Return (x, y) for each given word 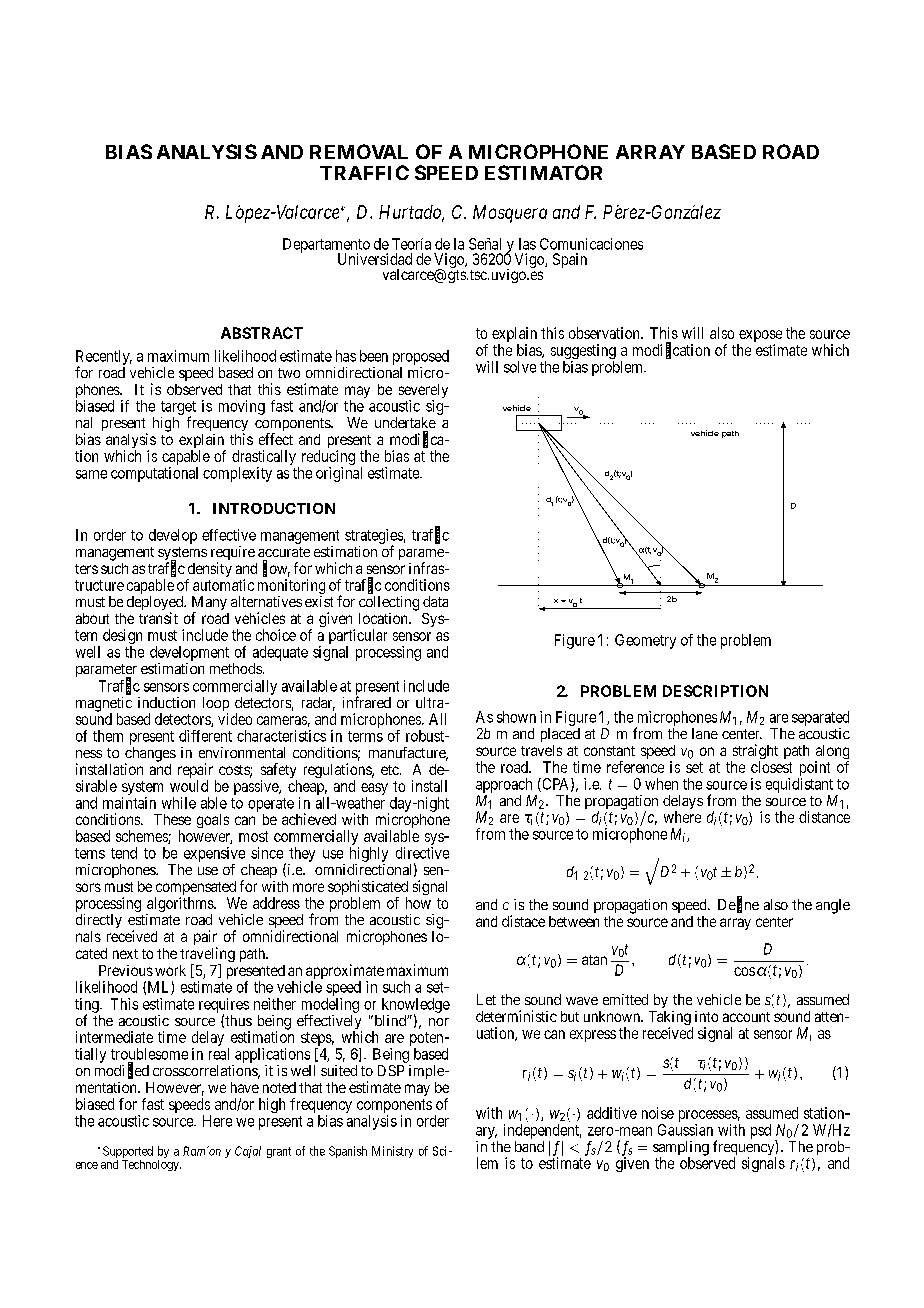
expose (759, 337)
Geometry (645, 641)
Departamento (326, 246)
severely (423, 392)
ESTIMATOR (543, 172)
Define (738, 905)
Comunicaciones (591, 244)
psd (761, 1131)
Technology (151, 1165)
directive (422, 853)
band (529, 1146)
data (435, 601)
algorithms (180, 906)
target (178, 409)
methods (236, 668)
